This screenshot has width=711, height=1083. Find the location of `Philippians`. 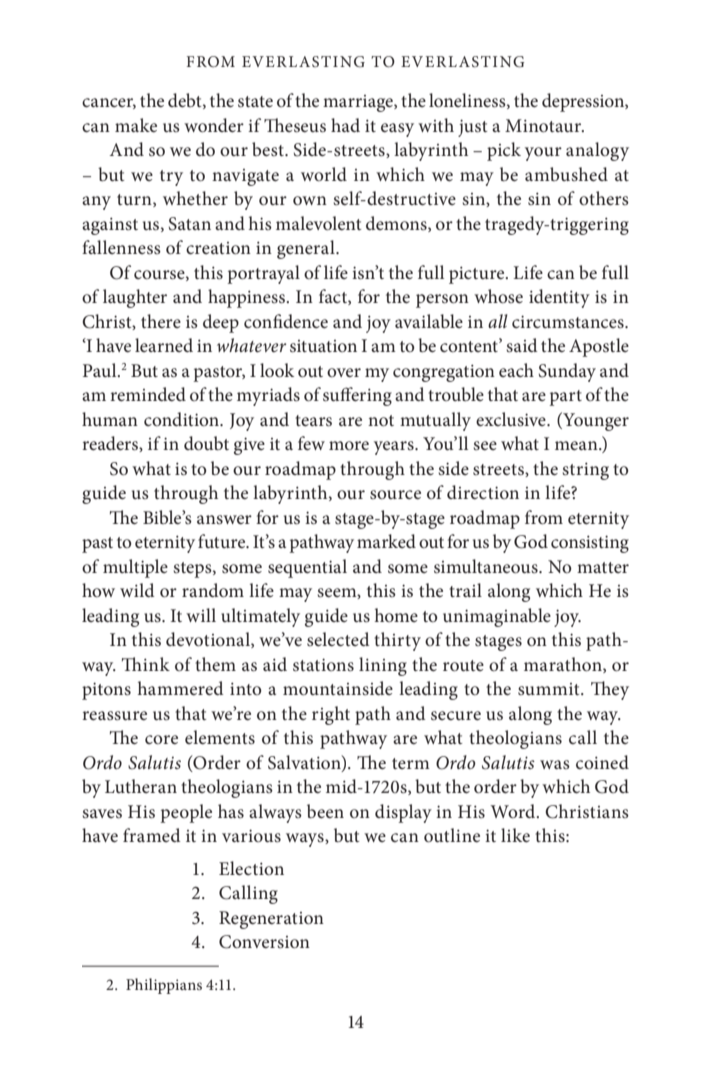

Philippians is located at coordinates (164, 986).
